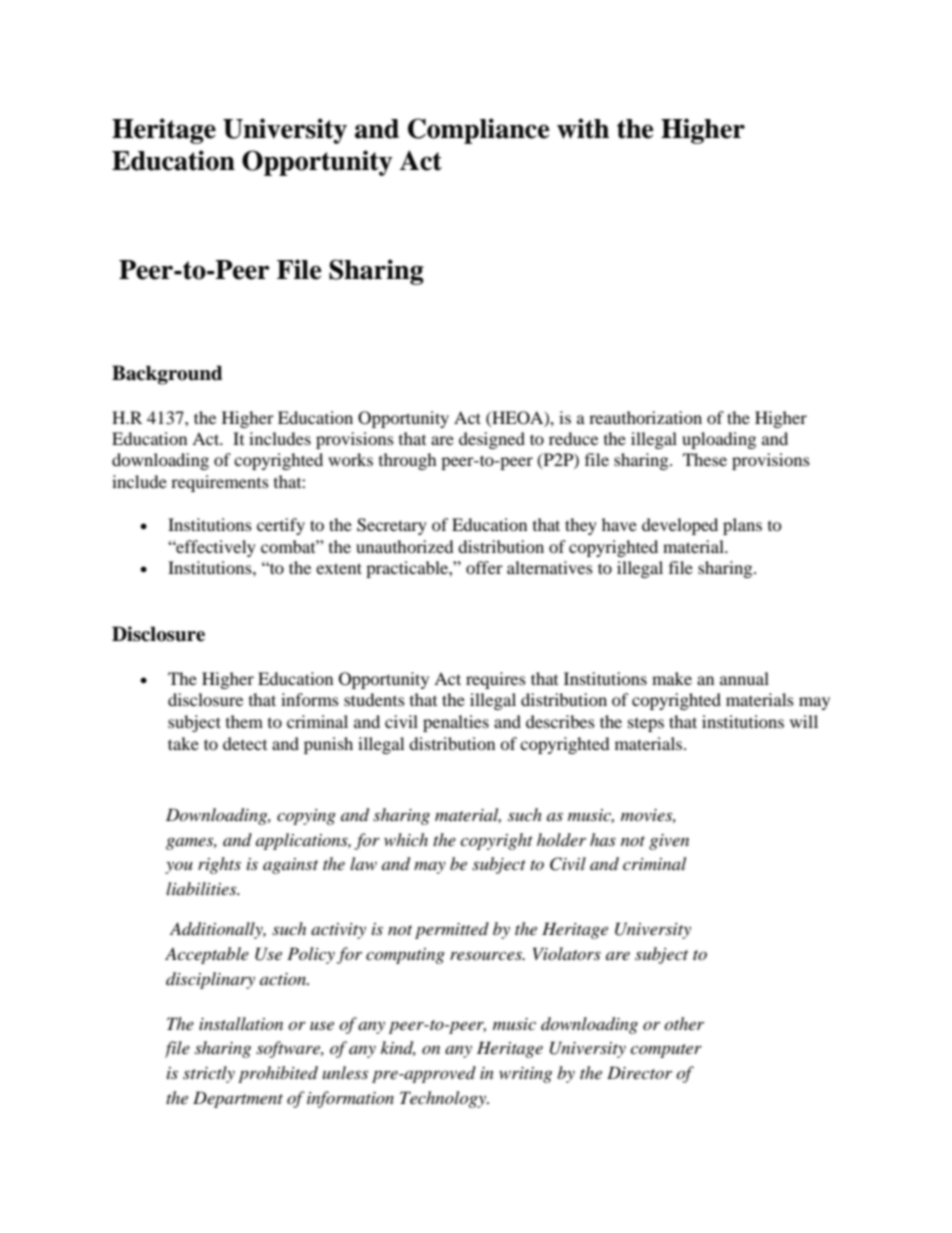  I want to click on designed, so click(492, 440).
